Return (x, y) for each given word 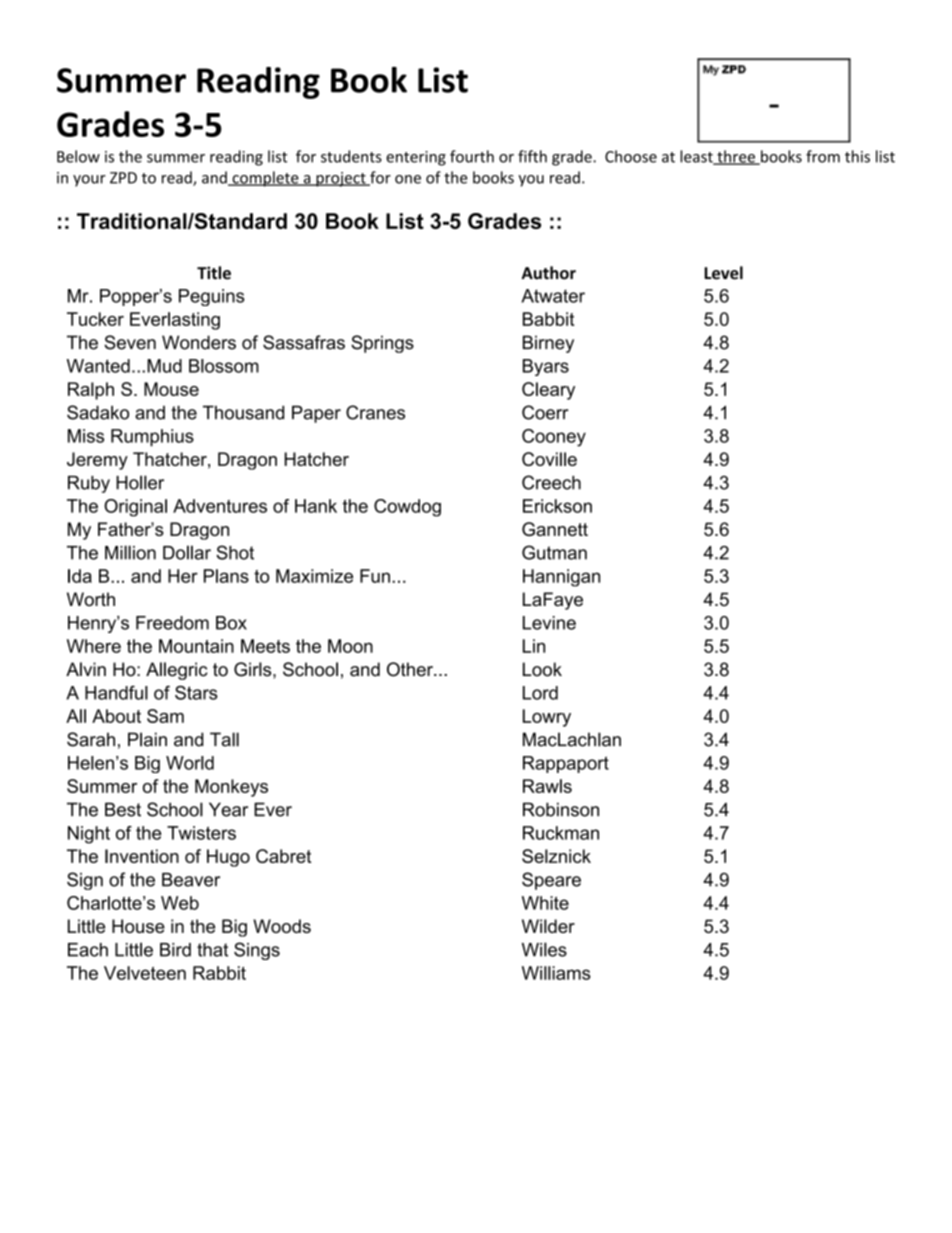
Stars (196, 692)
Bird (175, 950)
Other (411, 669)
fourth (472, 156)
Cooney (554, 438)
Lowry (547, 718)
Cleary (548, 391)
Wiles (544, 949)
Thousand (243, 412)
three (736, 157)
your (89, 181)
